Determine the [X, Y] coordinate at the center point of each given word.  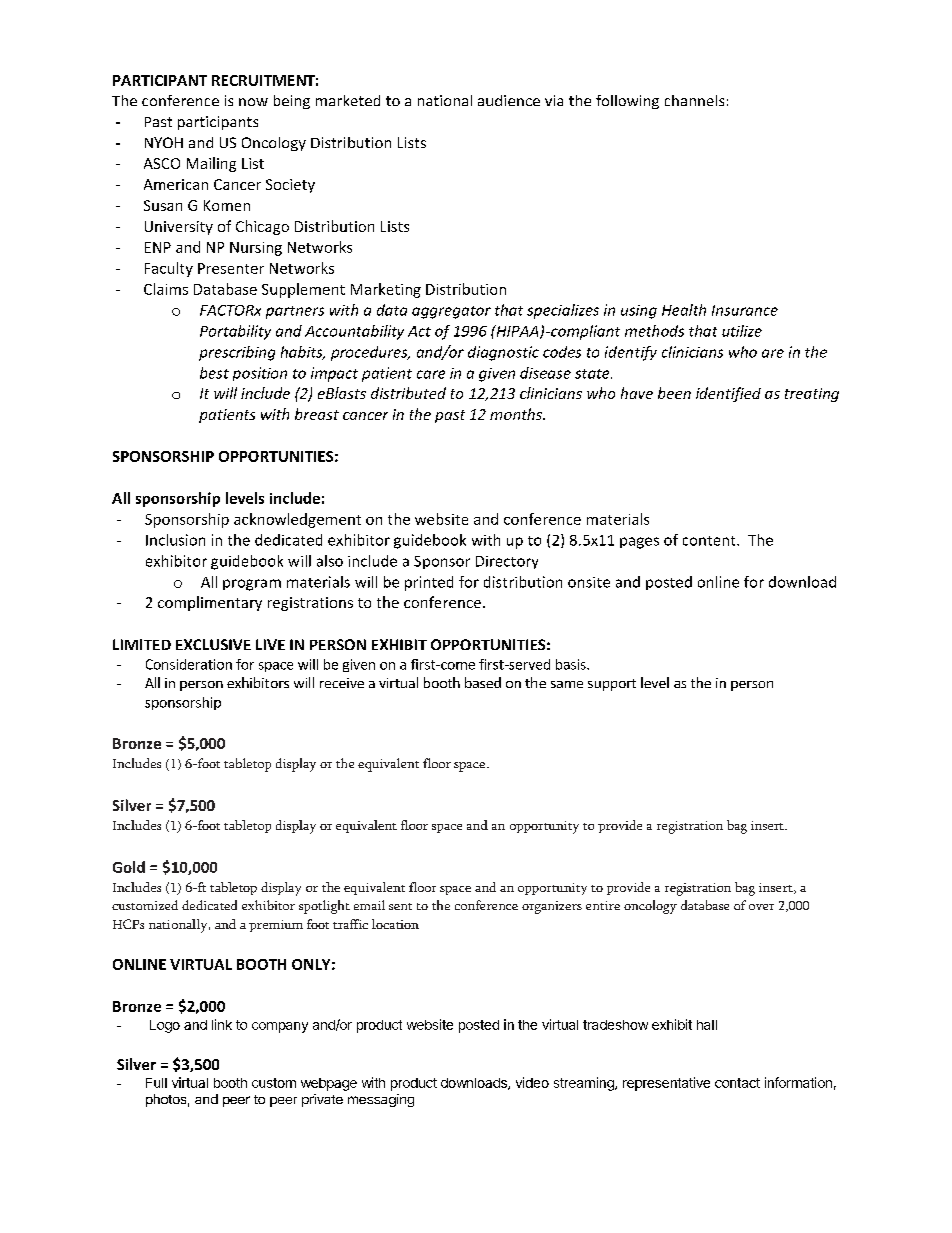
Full [156, 1083]
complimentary [210, 603]
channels [694, 100]
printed [429, 583]
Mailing [211, 164]
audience [509, 100]
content [710, 541]
